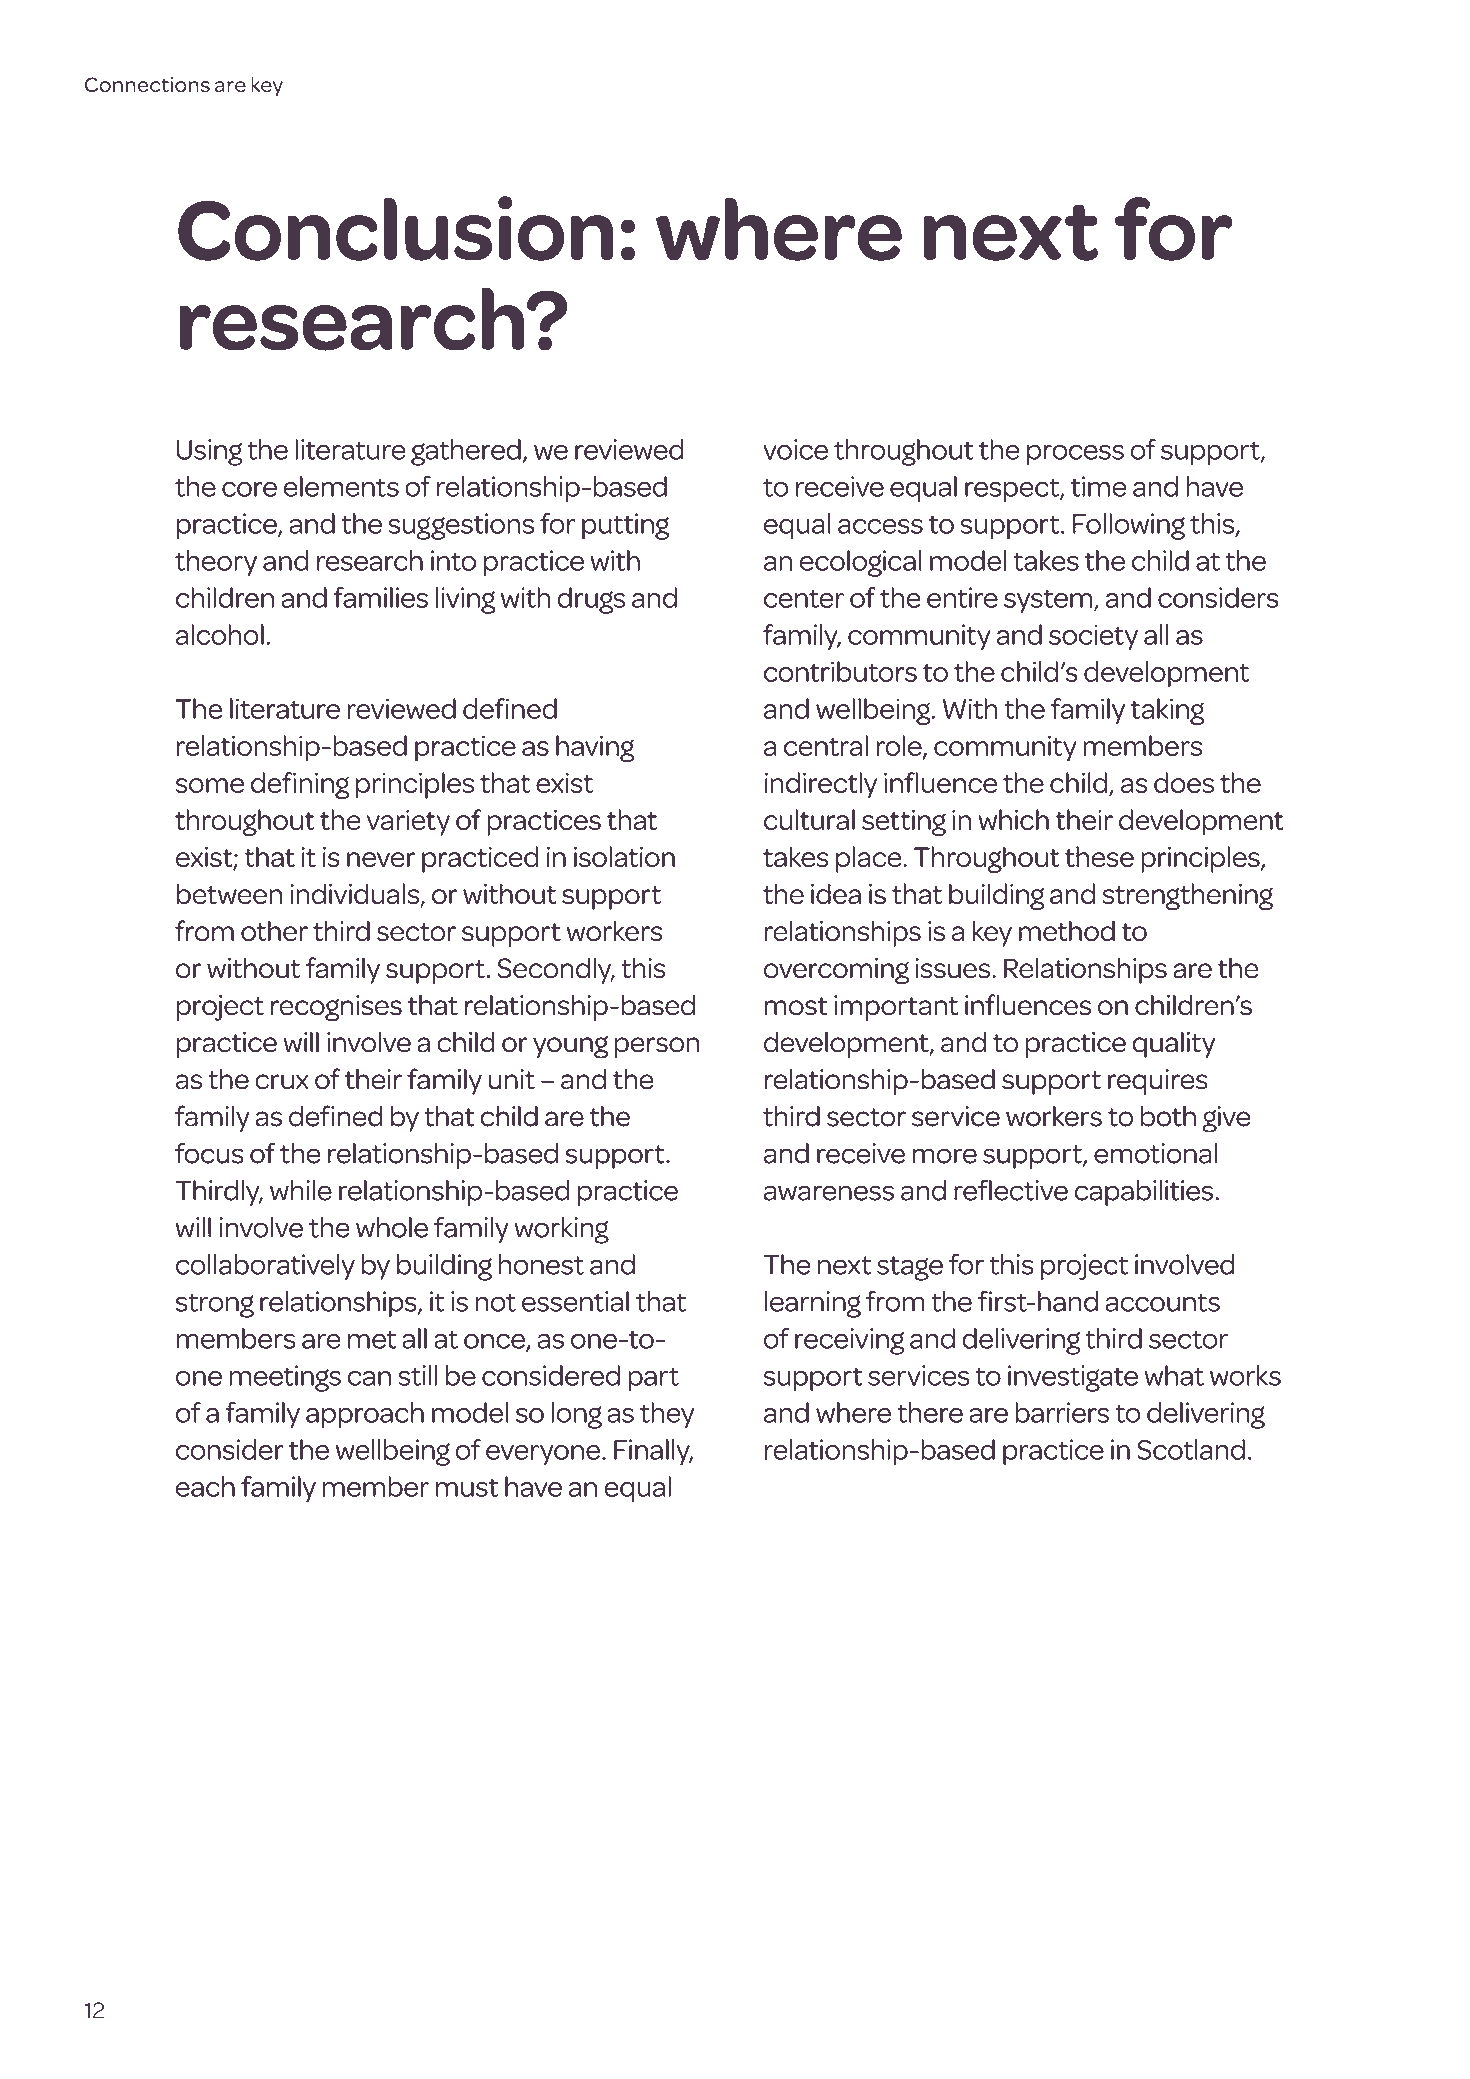 The width and height of the page is (1470, 2079). I want to click on having, so click(595, 748).
